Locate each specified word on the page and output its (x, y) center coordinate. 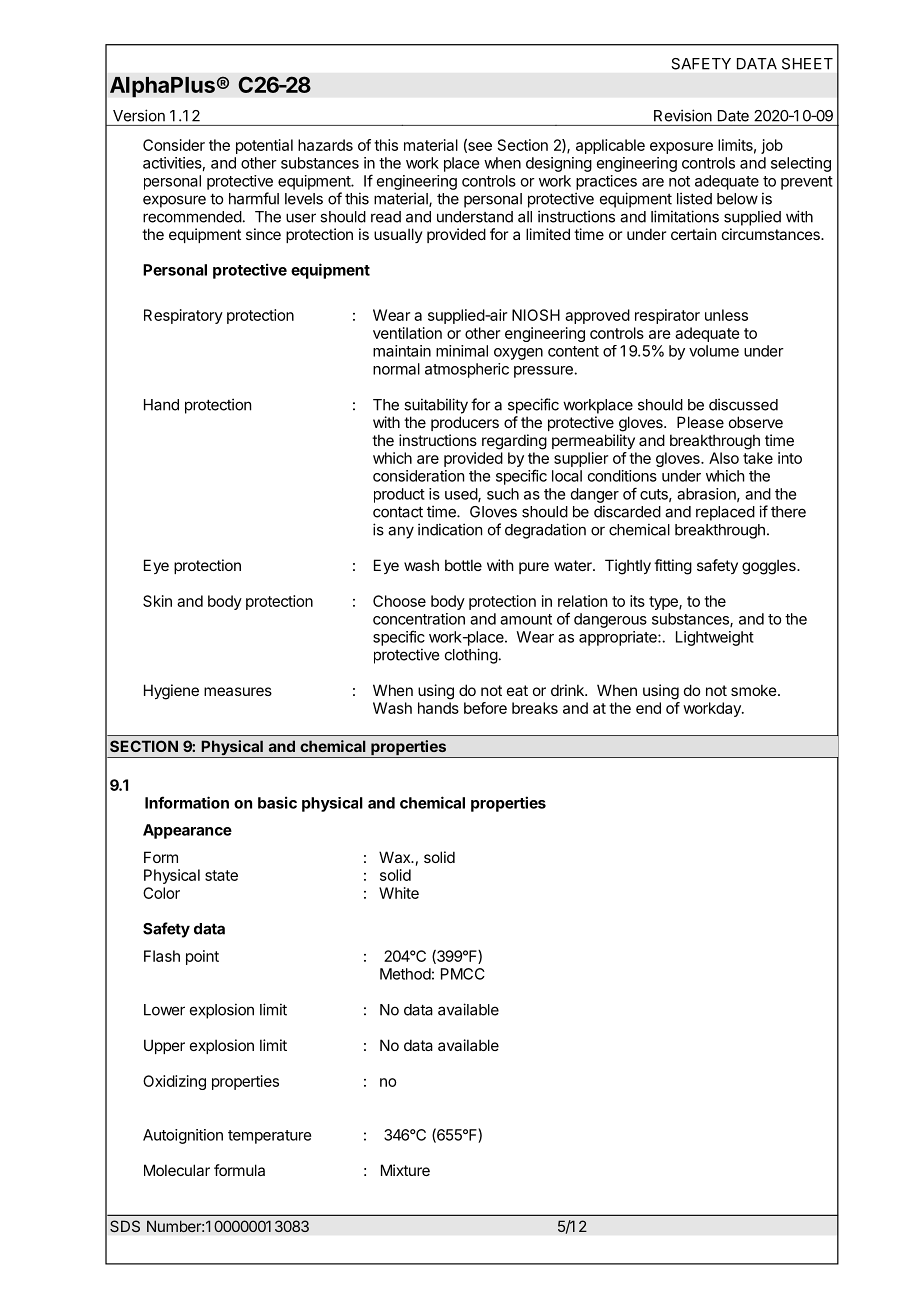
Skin (157, 601)
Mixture (405, 1170)
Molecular (177, 1170)
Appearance (187, 831)
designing (559, 164)
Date (733, 116)
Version (139, 115)
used (462, 495)
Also (724, 458)
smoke (755, 690)
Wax (396, 857)
